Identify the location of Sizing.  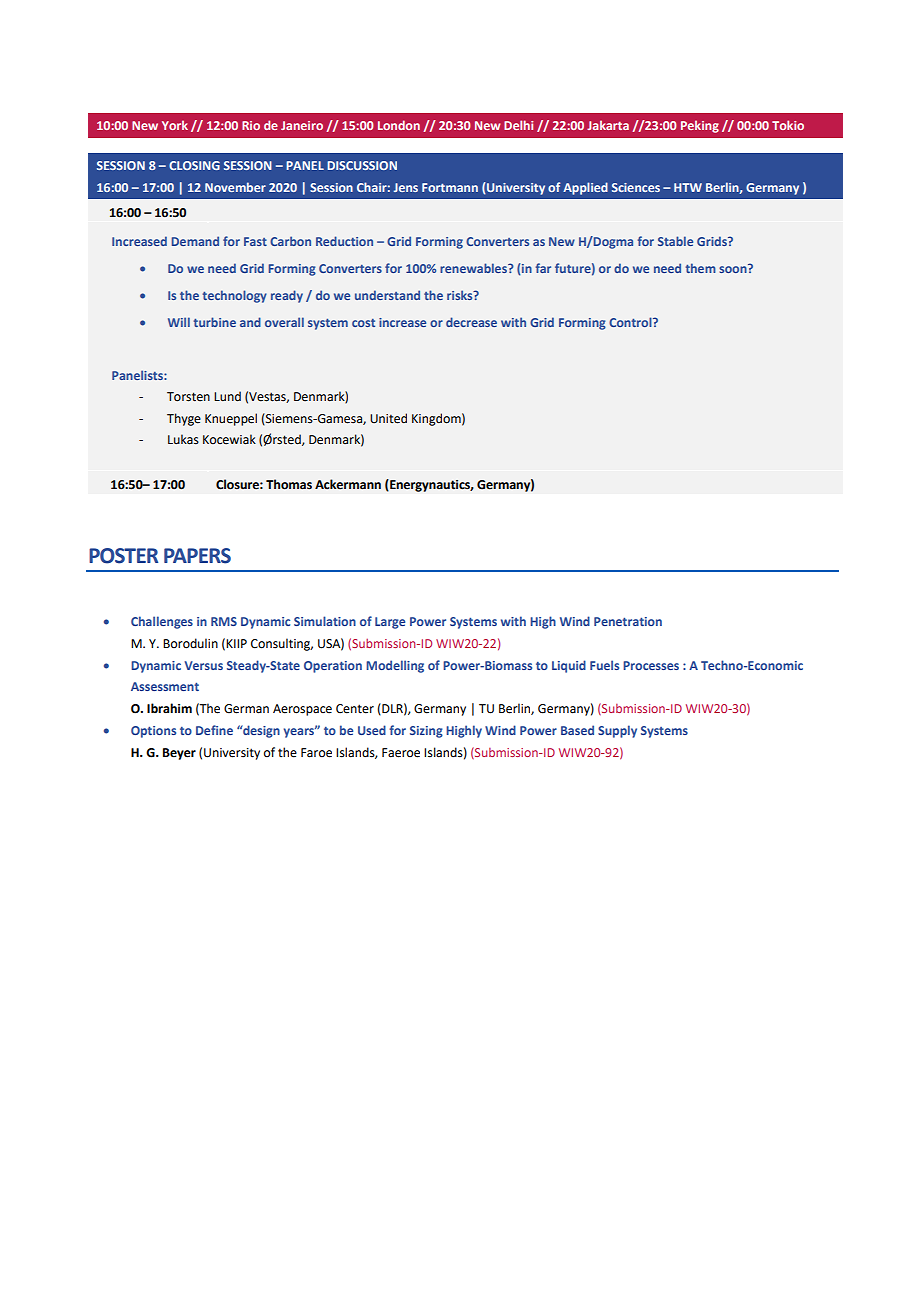
(426, 732).
